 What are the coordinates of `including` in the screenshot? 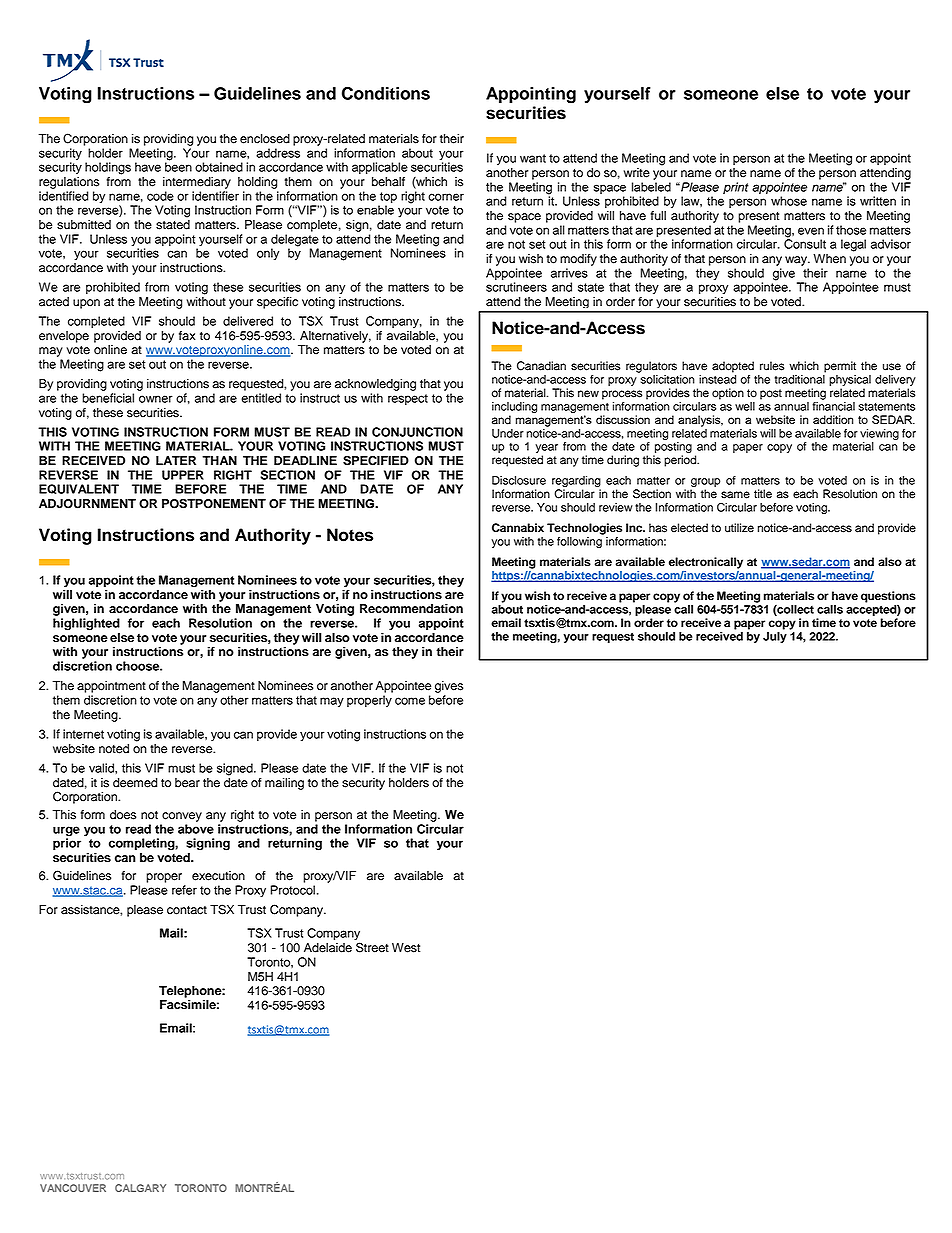 It's located at (514, 409).
